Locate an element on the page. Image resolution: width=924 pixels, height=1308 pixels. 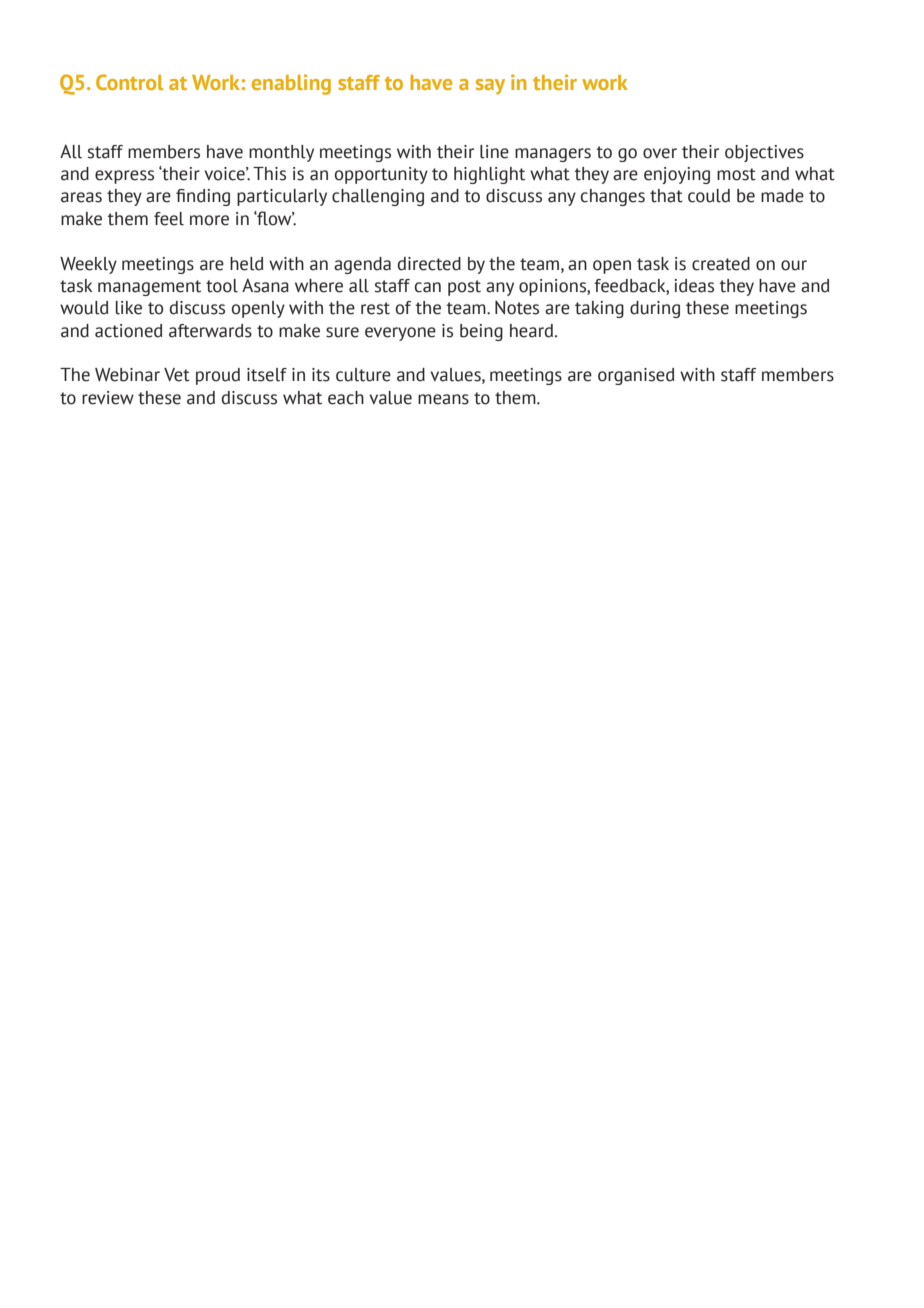
means is located at coordinates (443, 399).
